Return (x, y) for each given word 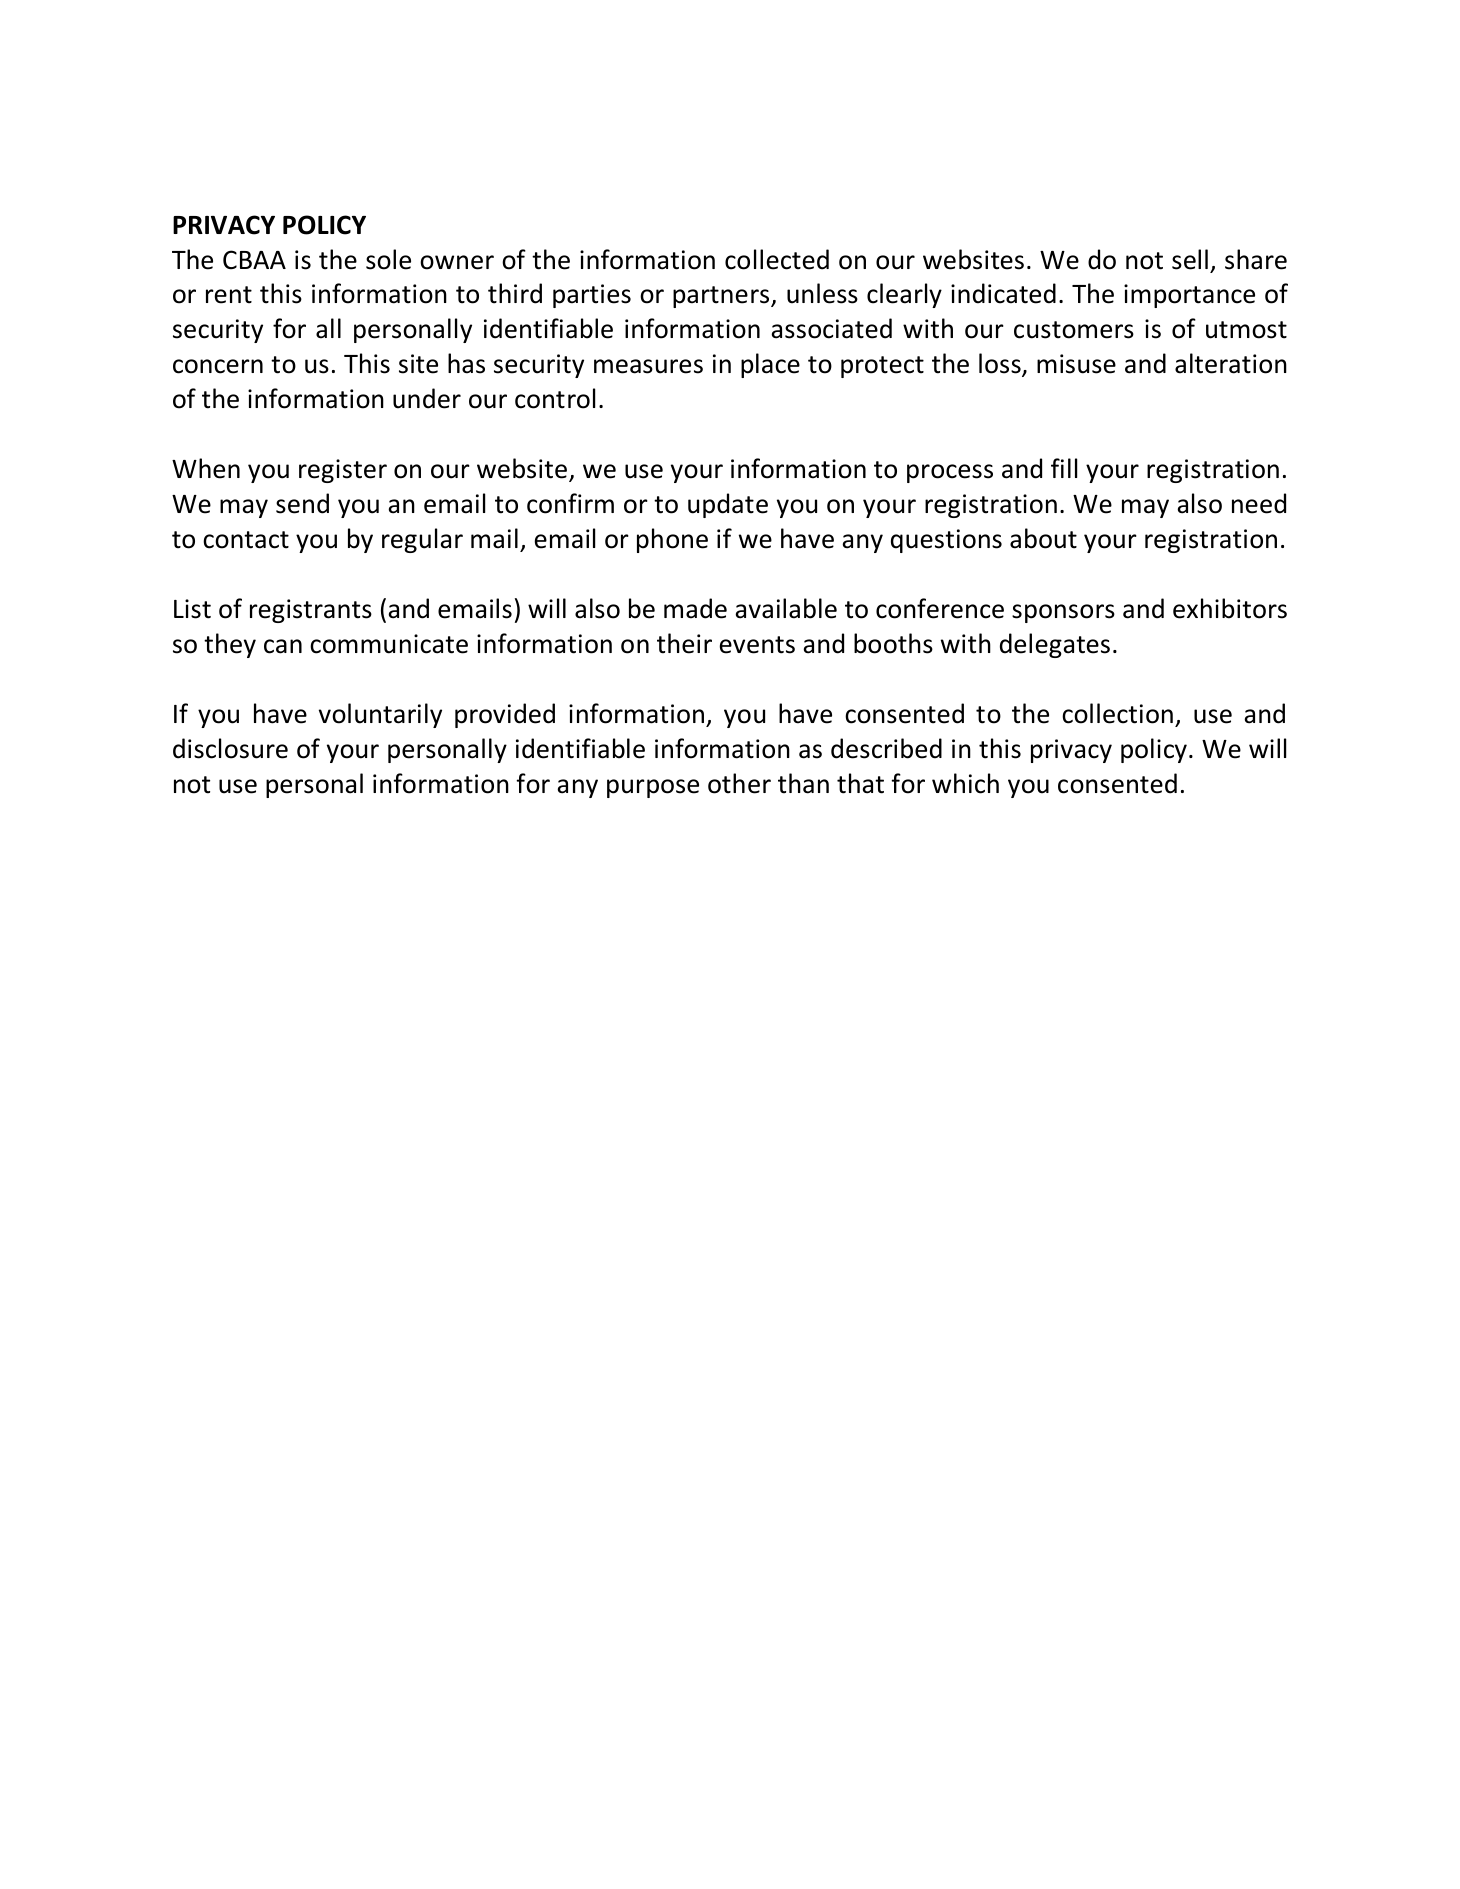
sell (1190, 259)
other (739, 783)
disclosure (230, 748)
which (965, 783)
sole (388, 259)
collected (777, 259)
